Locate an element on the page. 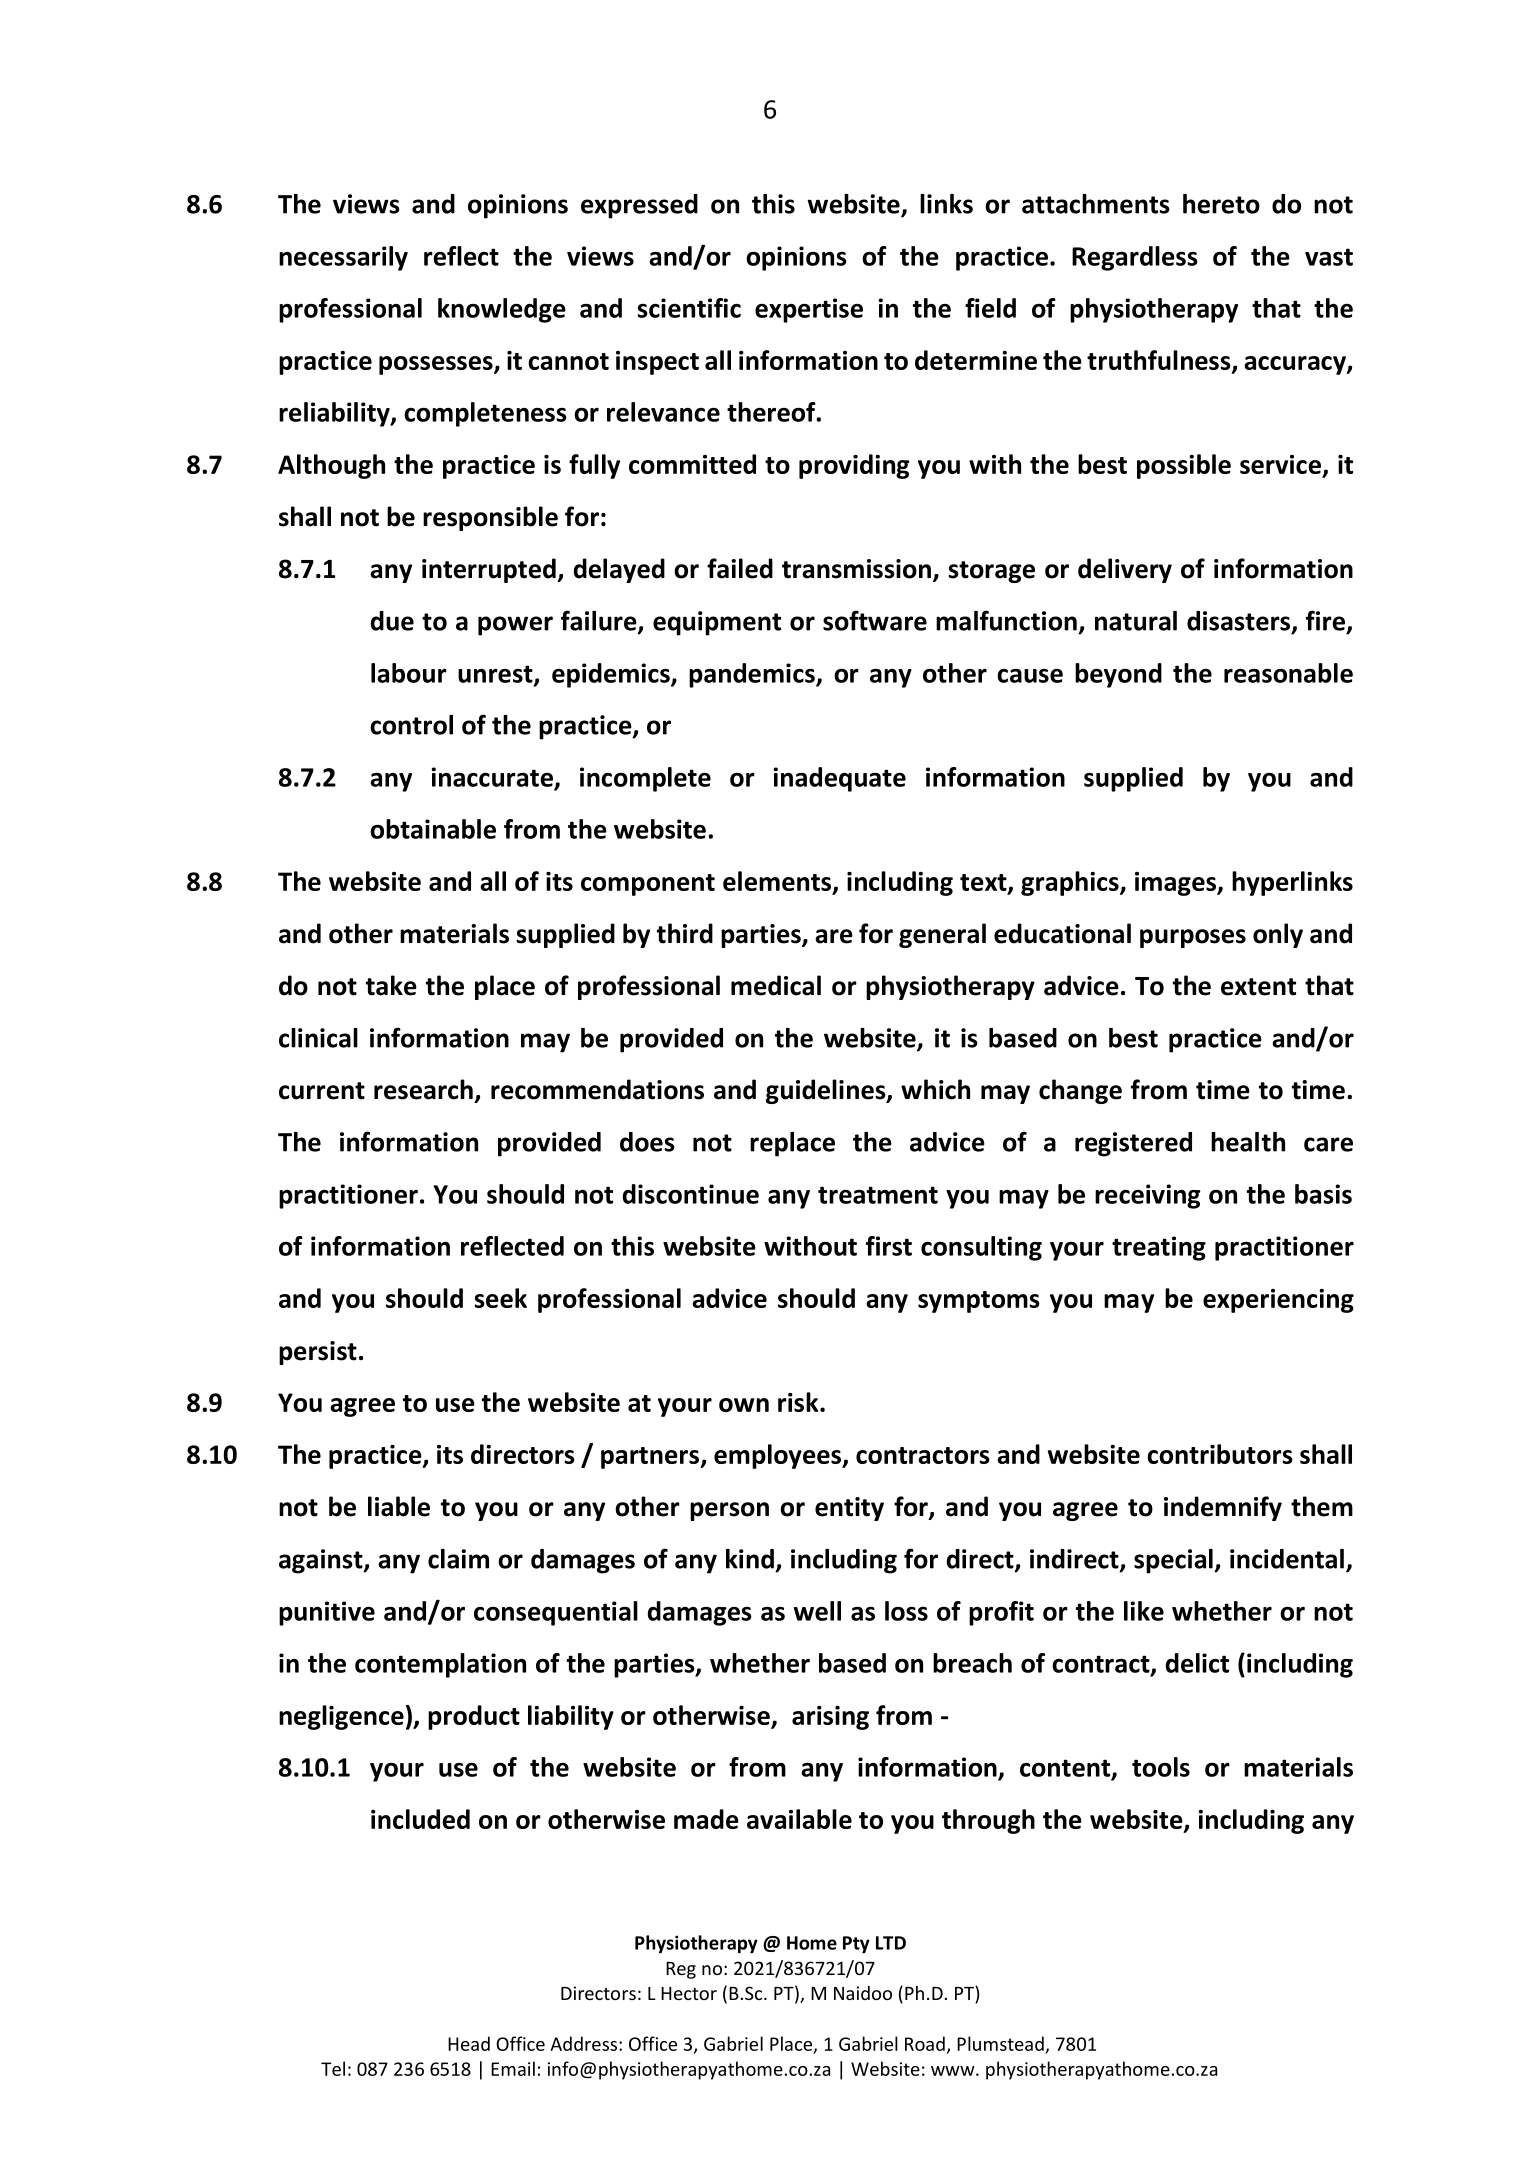 The image size is (1540, 2178). images is located at coordinates (1176, 884).
